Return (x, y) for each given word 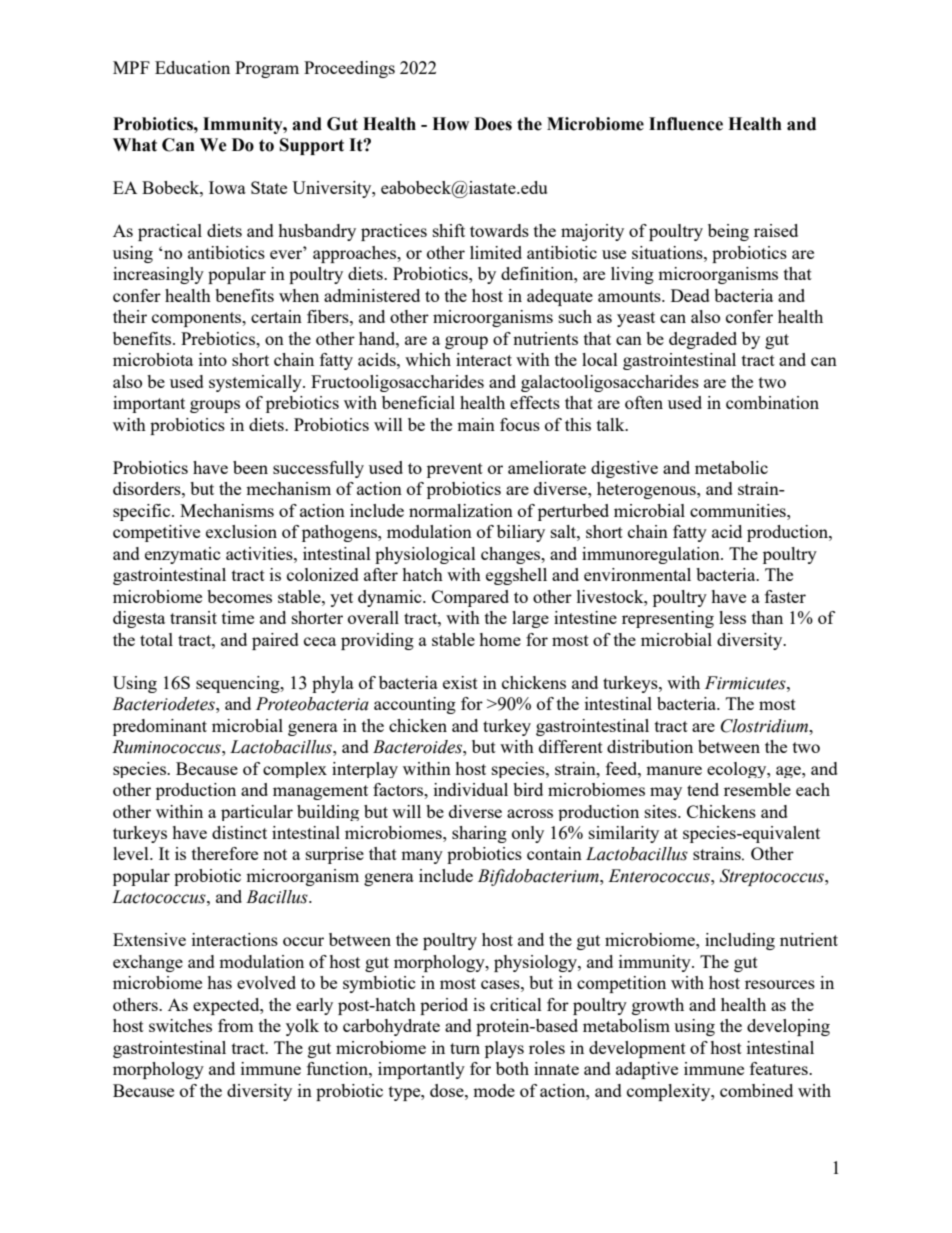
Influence (686, 124)
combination (772, 402)
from (236, 1025)
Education (192, 67)
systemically (256, 383)
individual (471, 789)
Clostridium (766, 726)
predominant (160, 727)
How (450, 124)
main (476, 424)
